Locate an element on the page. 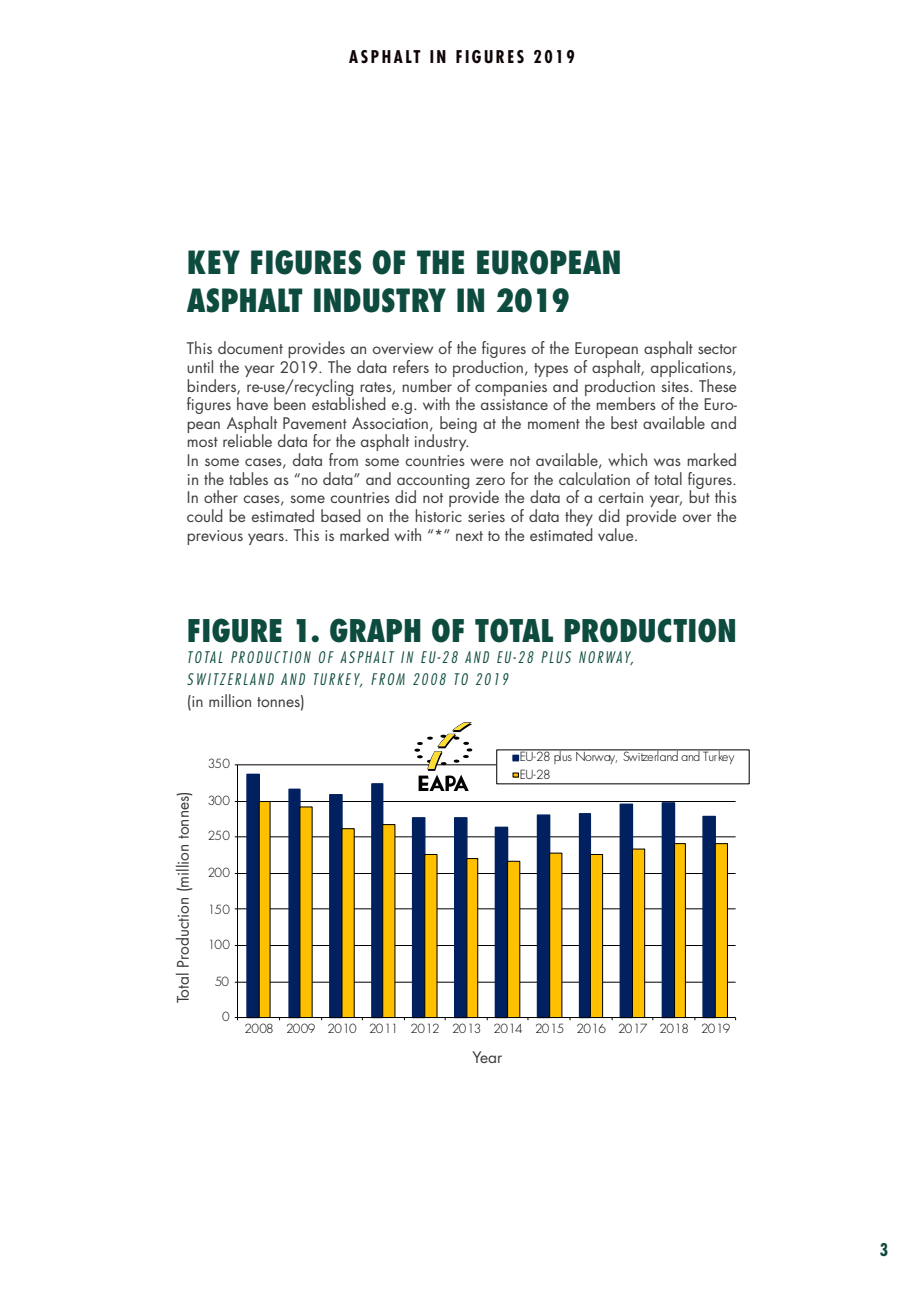 This image has height=1308, width=924. refers is located at coordinates (411, 366).
